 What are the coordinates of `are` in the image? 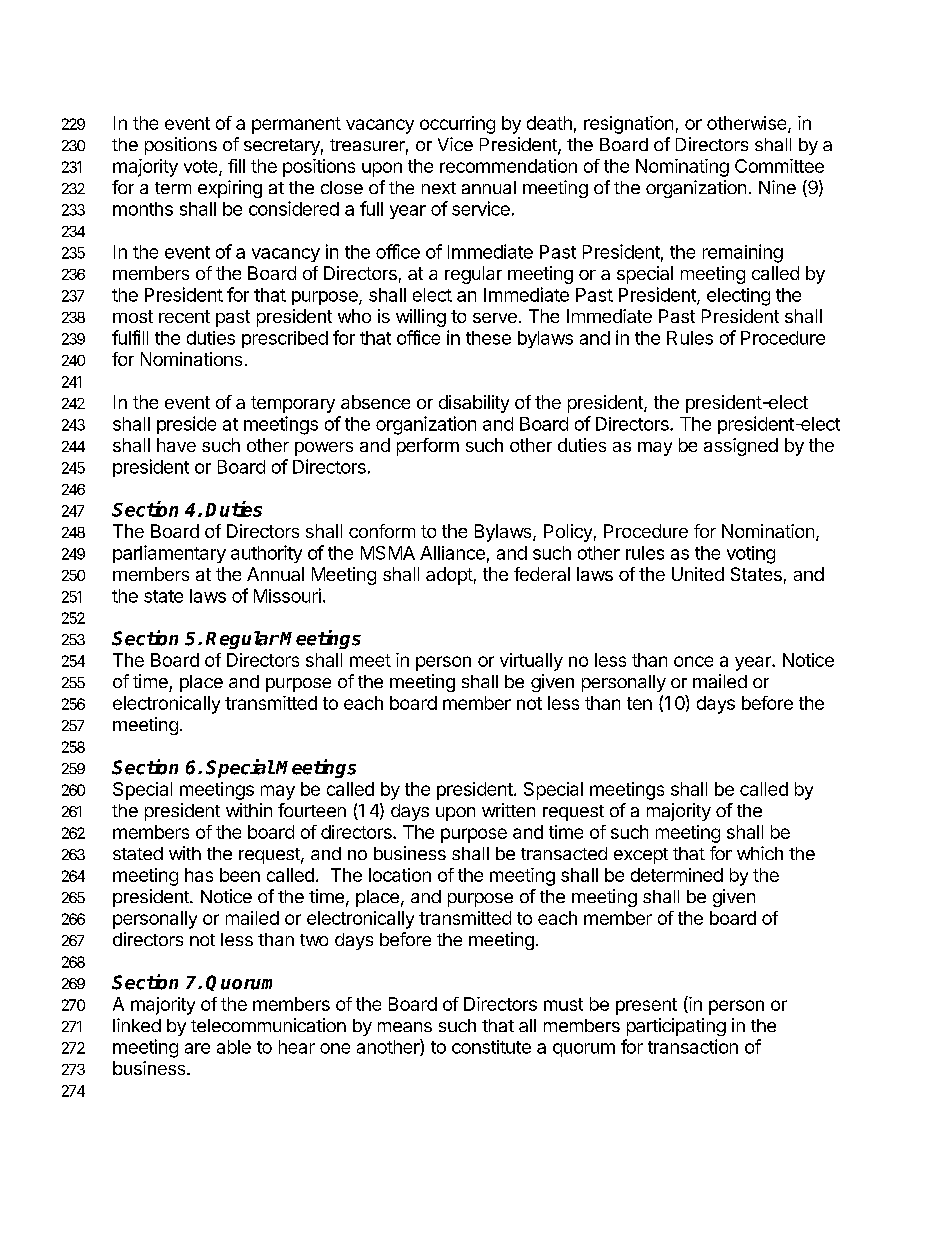 It's located at (197, 1048).
